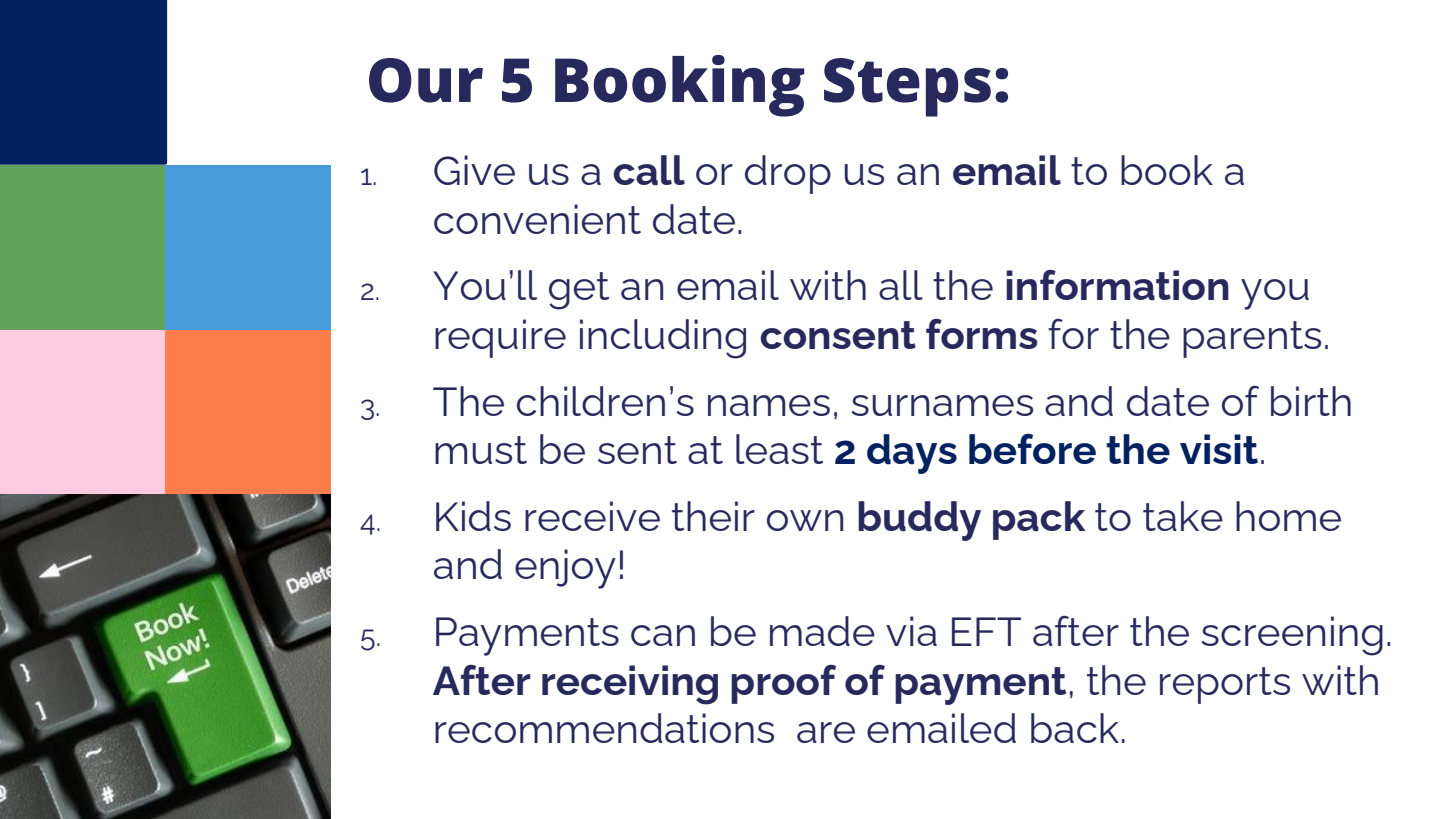  What do you see at coordinates (912, 454) in the screenshot?
I see `days` at bounding box center [912, 454].
